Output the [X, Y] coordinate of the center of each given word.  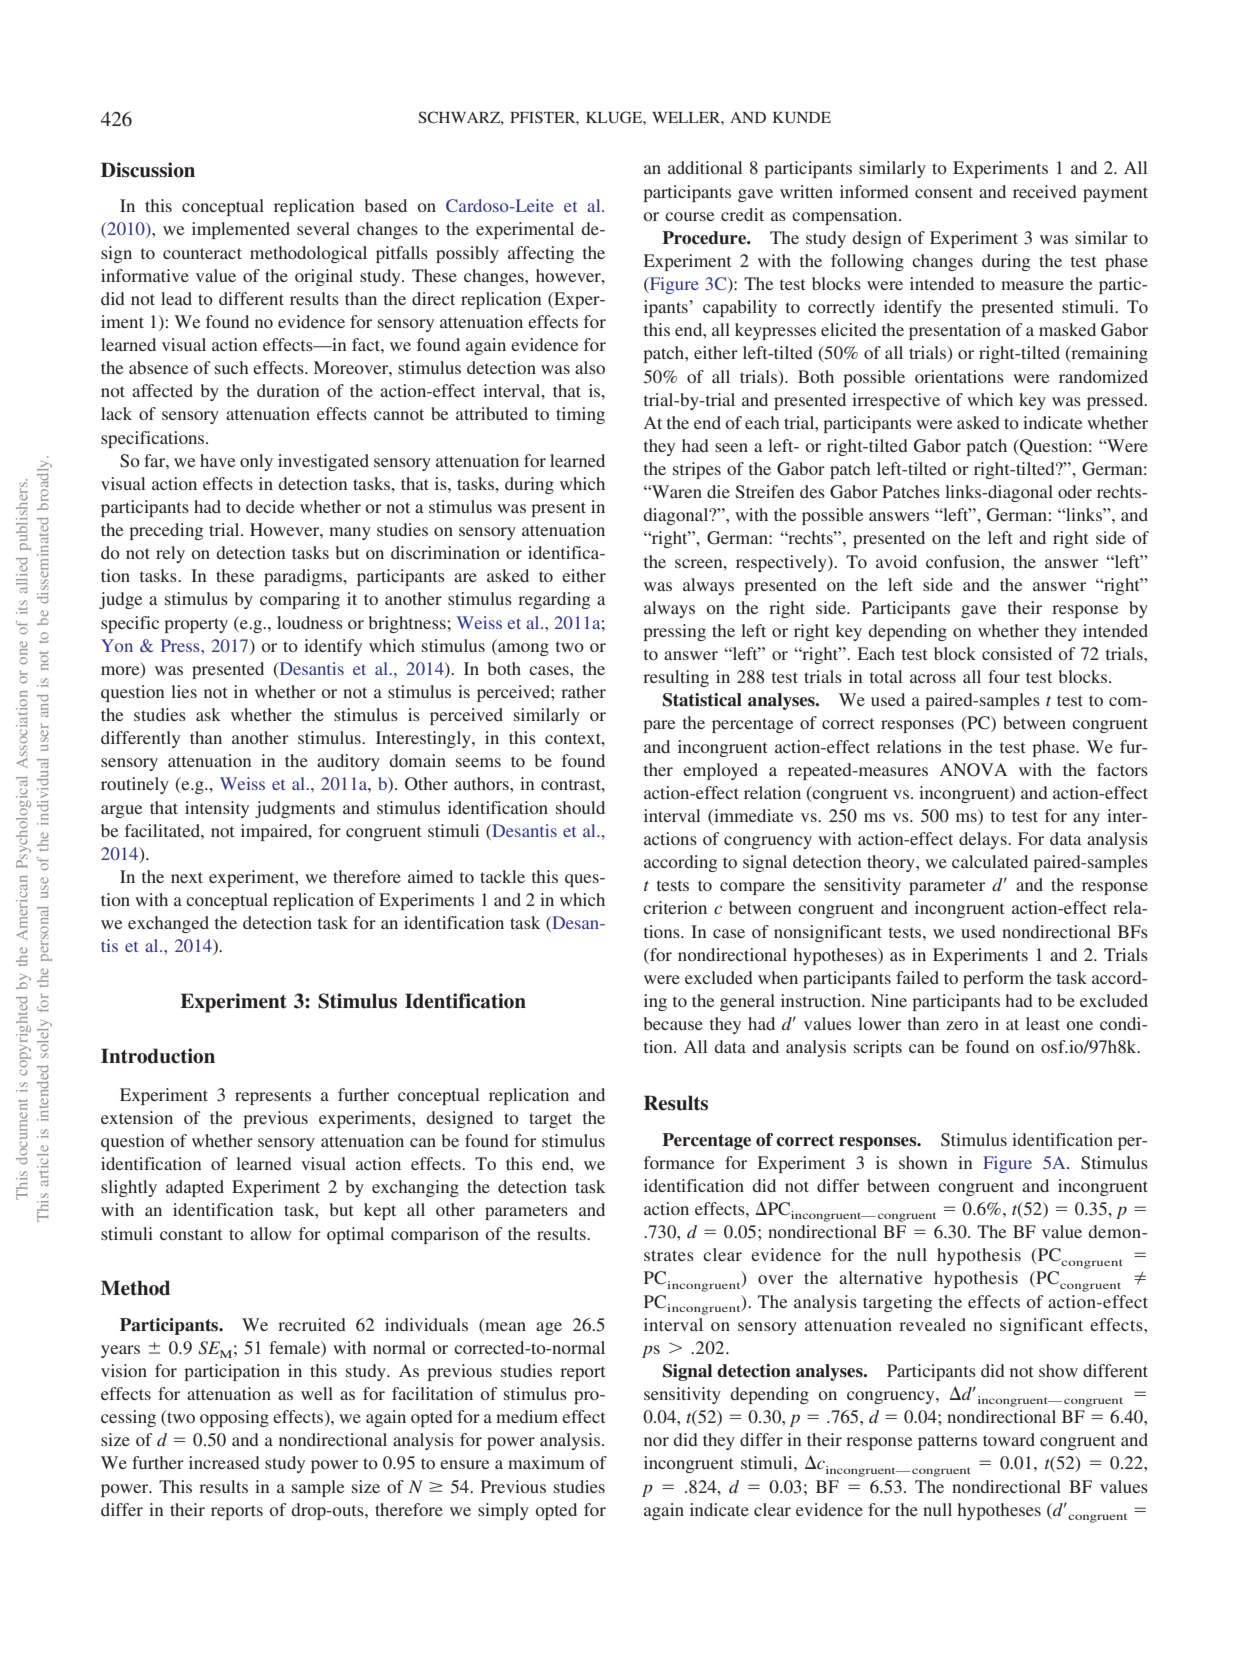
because [673, 1023]
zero [962, 1025]
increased [224, 1462]
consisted [1017, 653]
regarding [554, 600]
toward [1009, 1439]
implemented [241, 230]
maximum [546, 1462]
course [690, 216]
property [196, 625]
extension [137, 1117]
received [1045, 191]
